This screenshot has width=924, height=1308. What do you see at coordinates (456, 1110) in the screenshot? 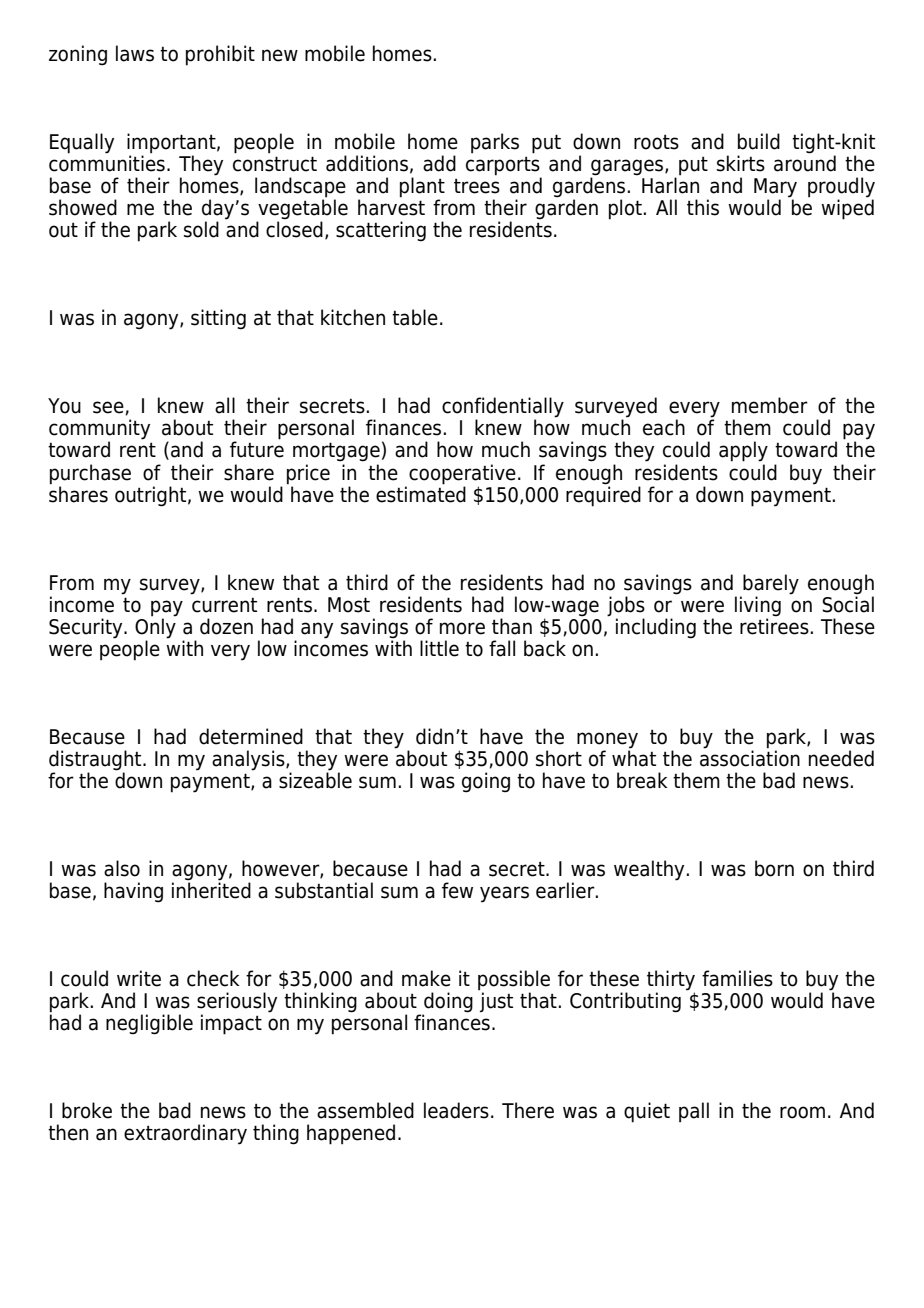
I see `leaders` at bounding box center [456, 1110].
